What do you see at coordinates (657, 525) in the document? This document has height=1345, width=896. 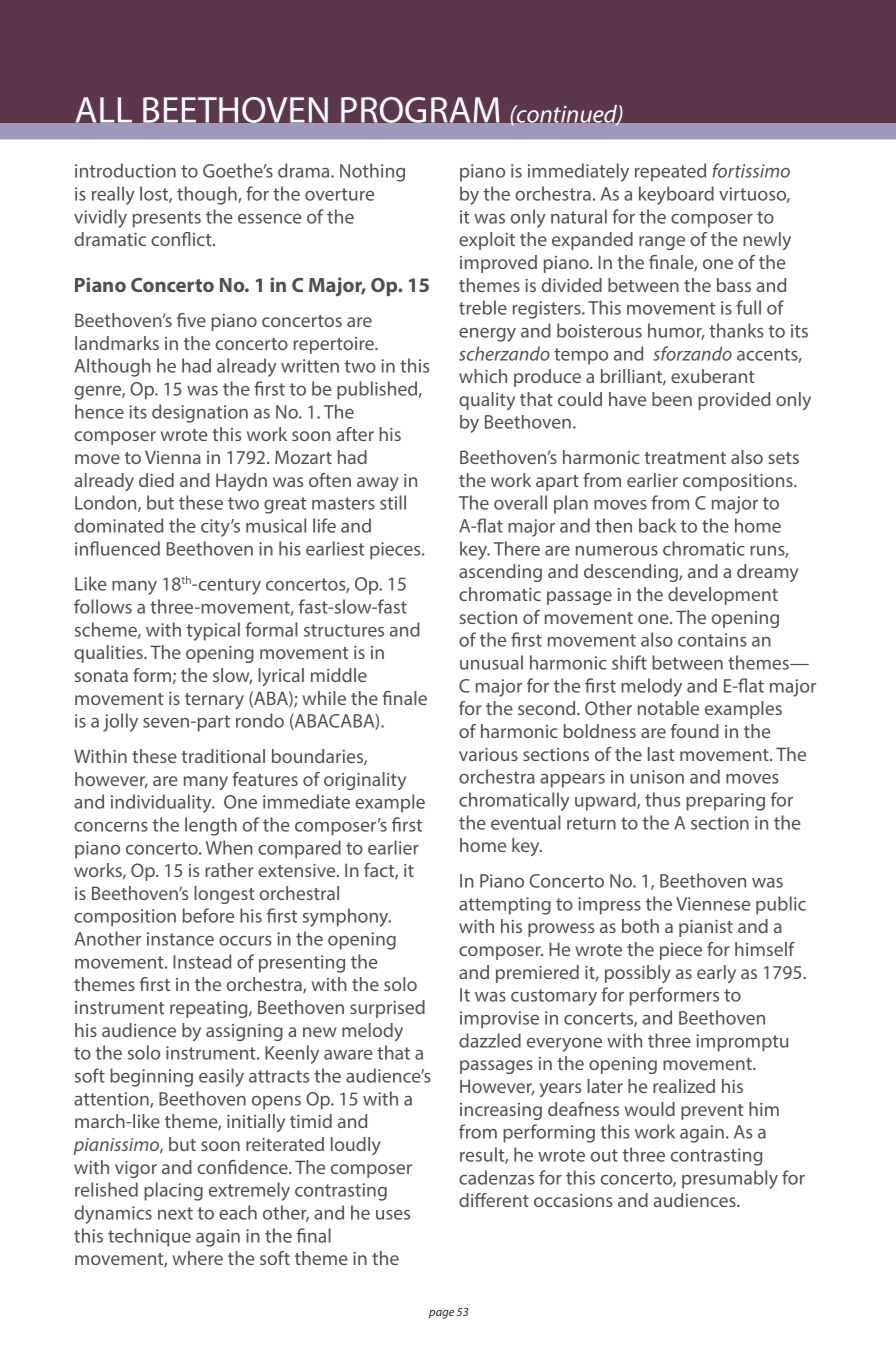 I see `back` at bounding box center [657, 525].
